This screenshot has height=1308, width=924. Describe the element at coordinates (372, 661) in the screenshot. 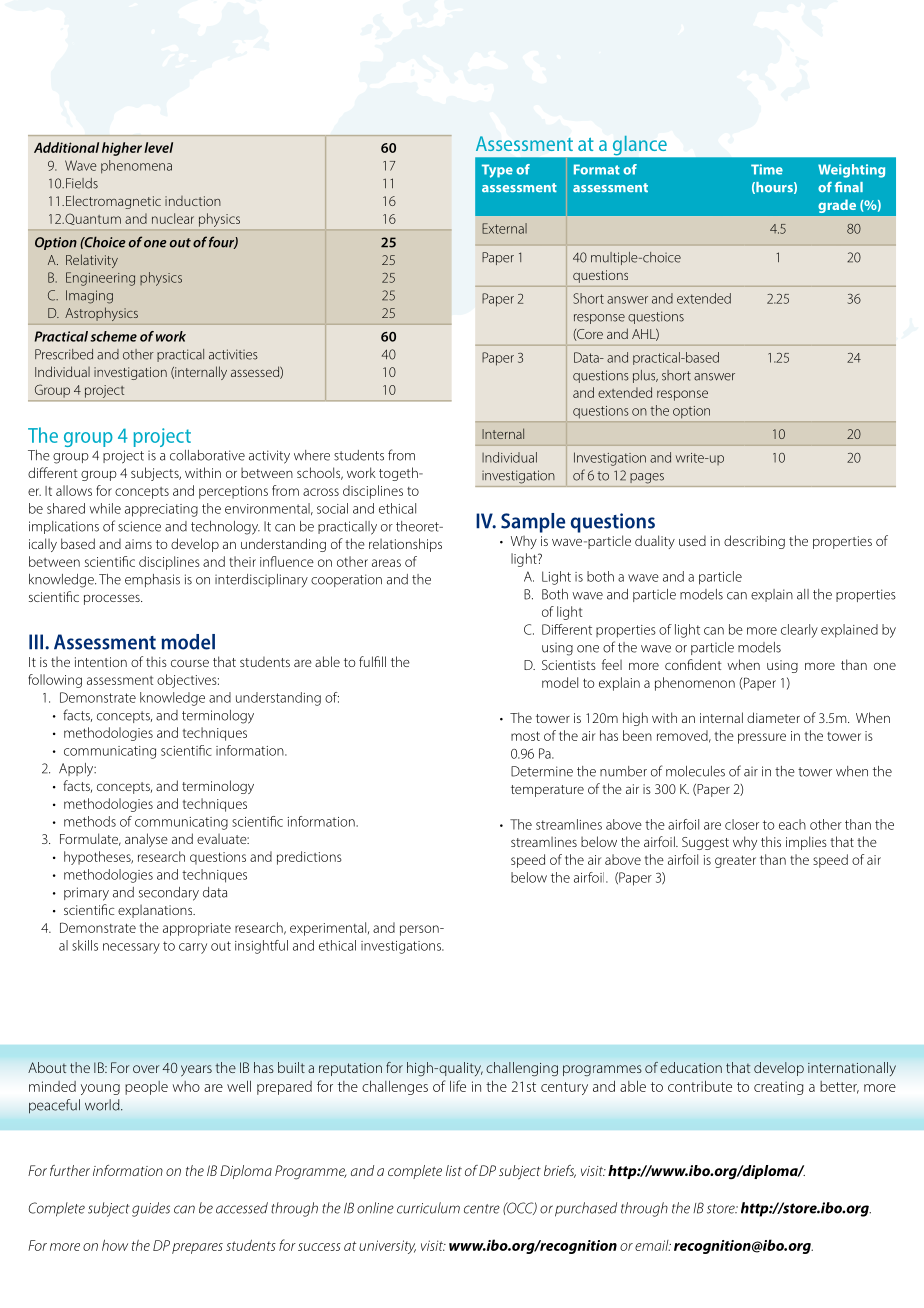

I see `fulfill` at that location.
